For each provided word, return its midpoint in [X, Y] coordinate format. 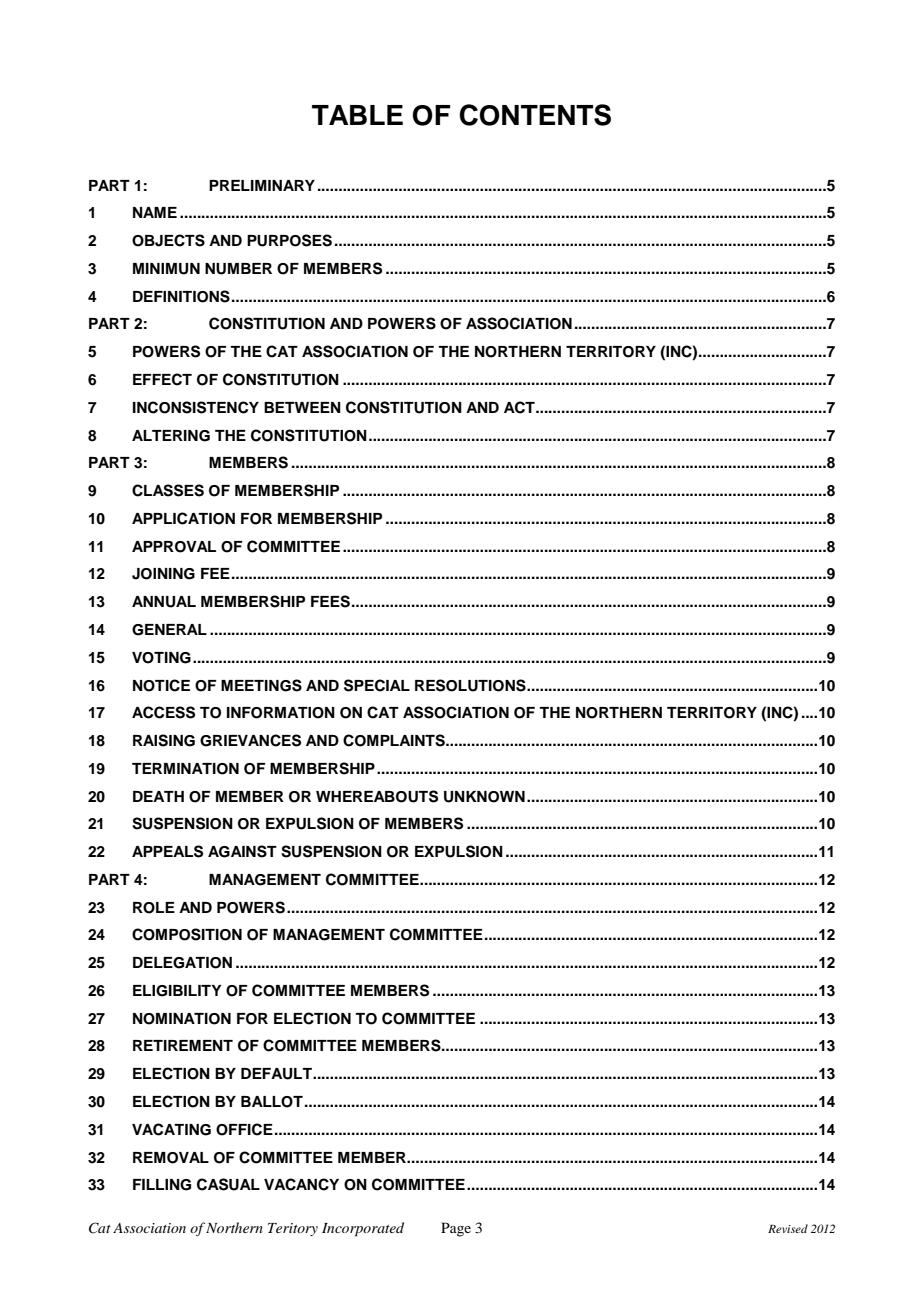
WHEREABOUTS [377, 796]
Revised [788, 1228]
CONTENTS [535, 115]
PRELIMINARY [262, 185]
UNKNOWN [484, 797]
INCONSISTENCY [196, 407]
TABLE [357, 115]
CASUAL [228, 1184]
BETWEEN [302, 407]
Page [456, 1229]
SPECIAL [377, 685]
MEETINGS [261, 685]
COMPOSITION [187, 934]
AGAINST [242, 851]
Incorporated [363, 1229]
